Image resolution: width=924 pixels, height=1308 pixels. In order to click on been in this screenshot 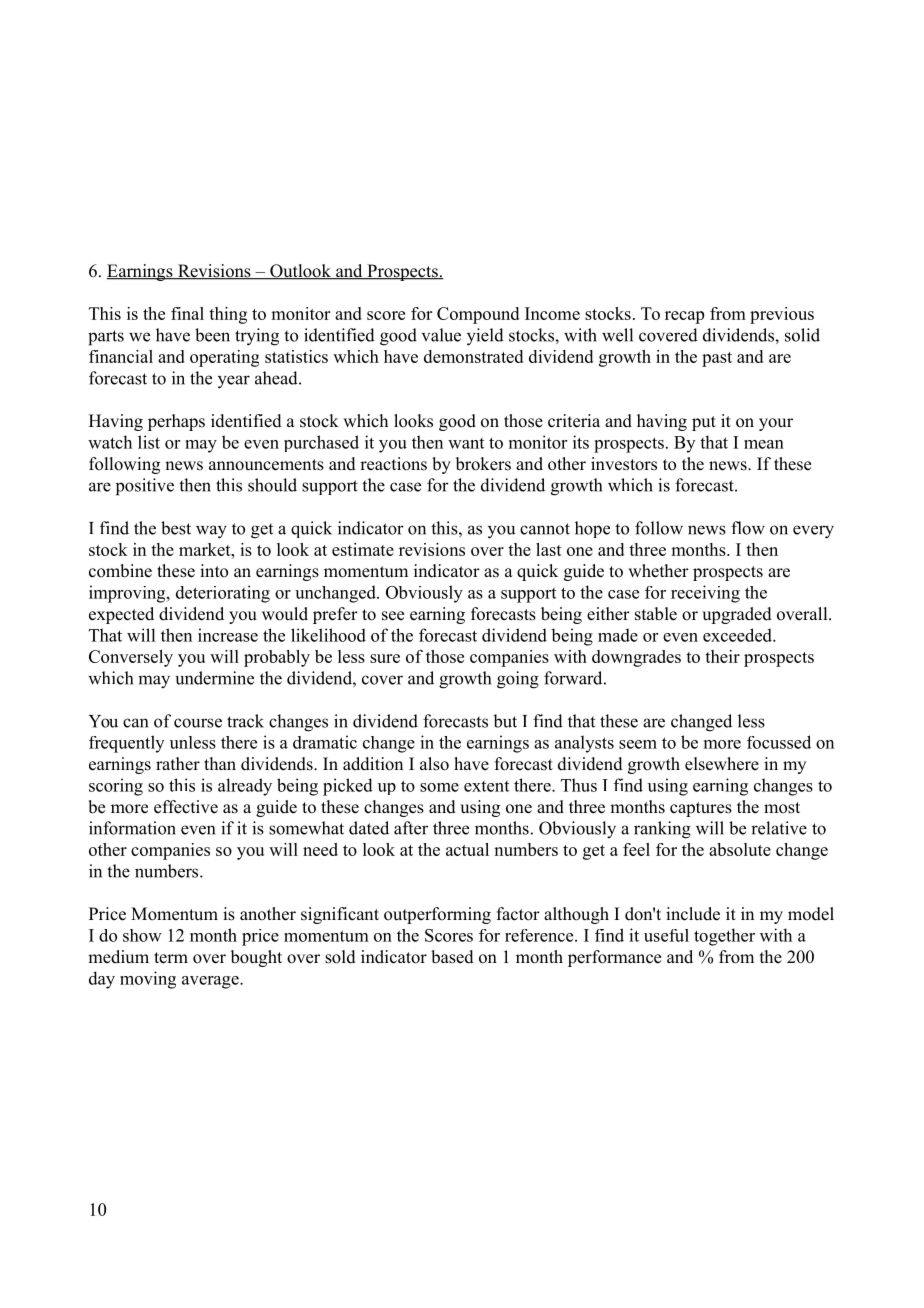, I will do `click(212, 335)`.
